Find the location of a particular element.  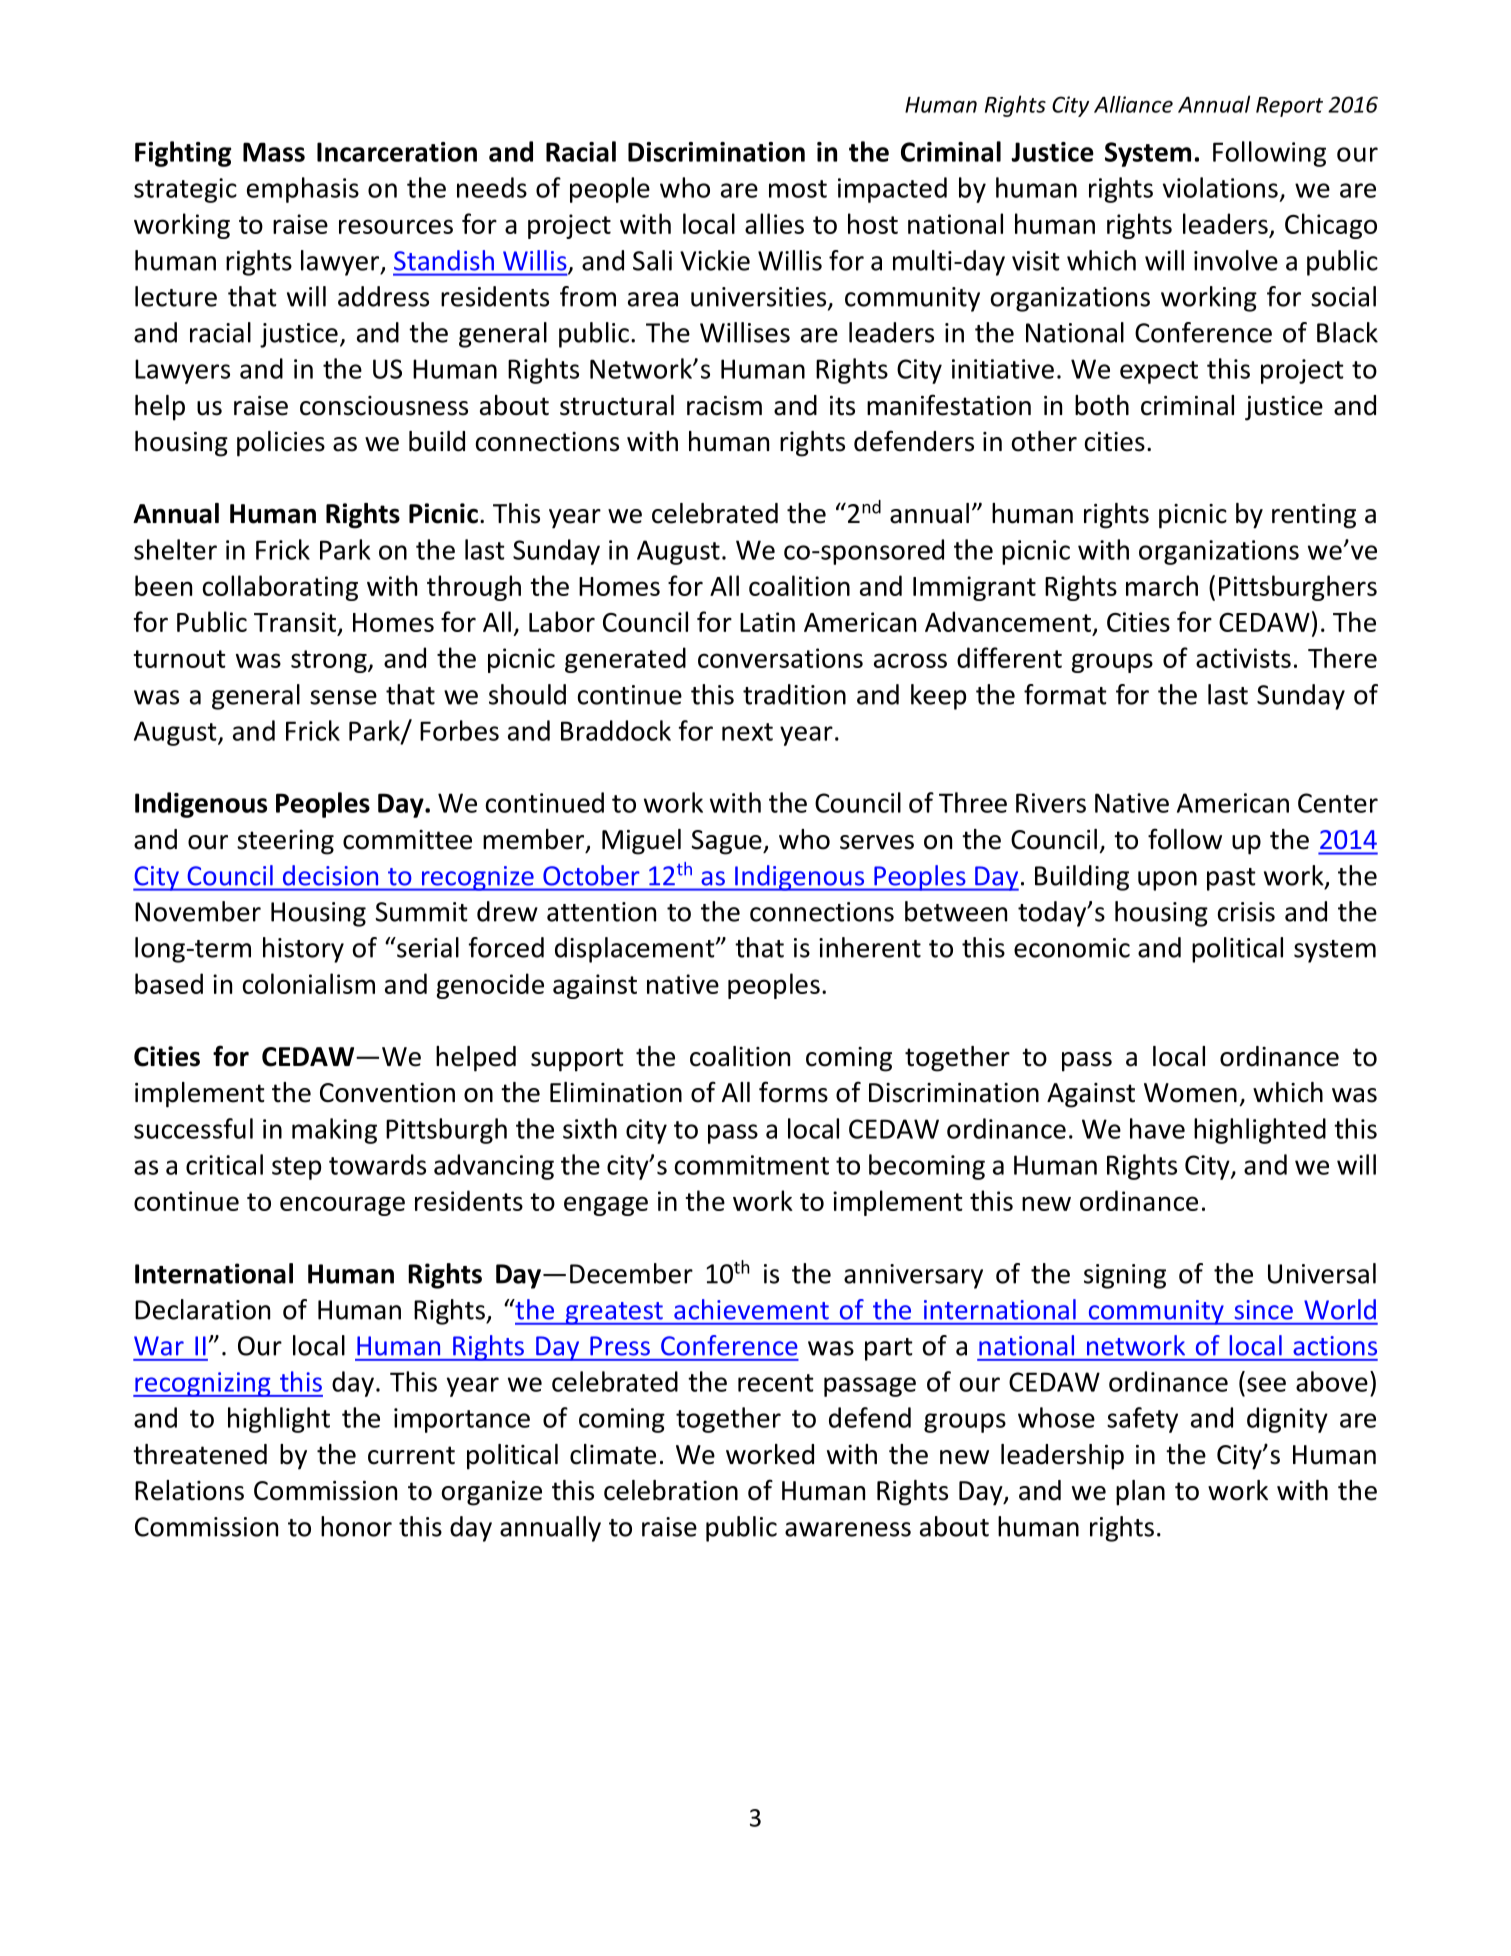

steering is located at coordinates (285, 842).
